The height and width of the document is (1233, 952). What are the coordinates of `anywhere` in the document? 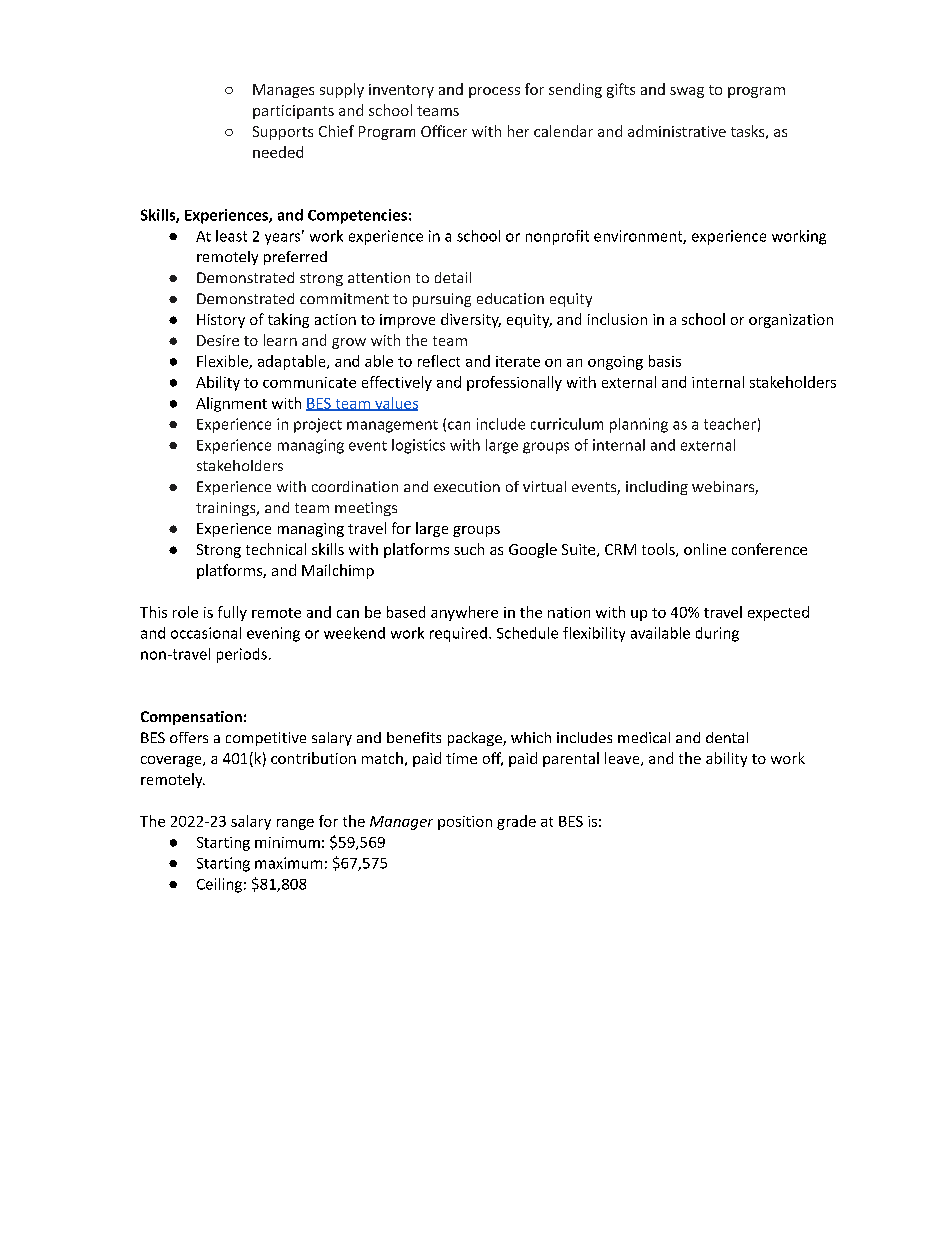 It's located at (464, 613).
